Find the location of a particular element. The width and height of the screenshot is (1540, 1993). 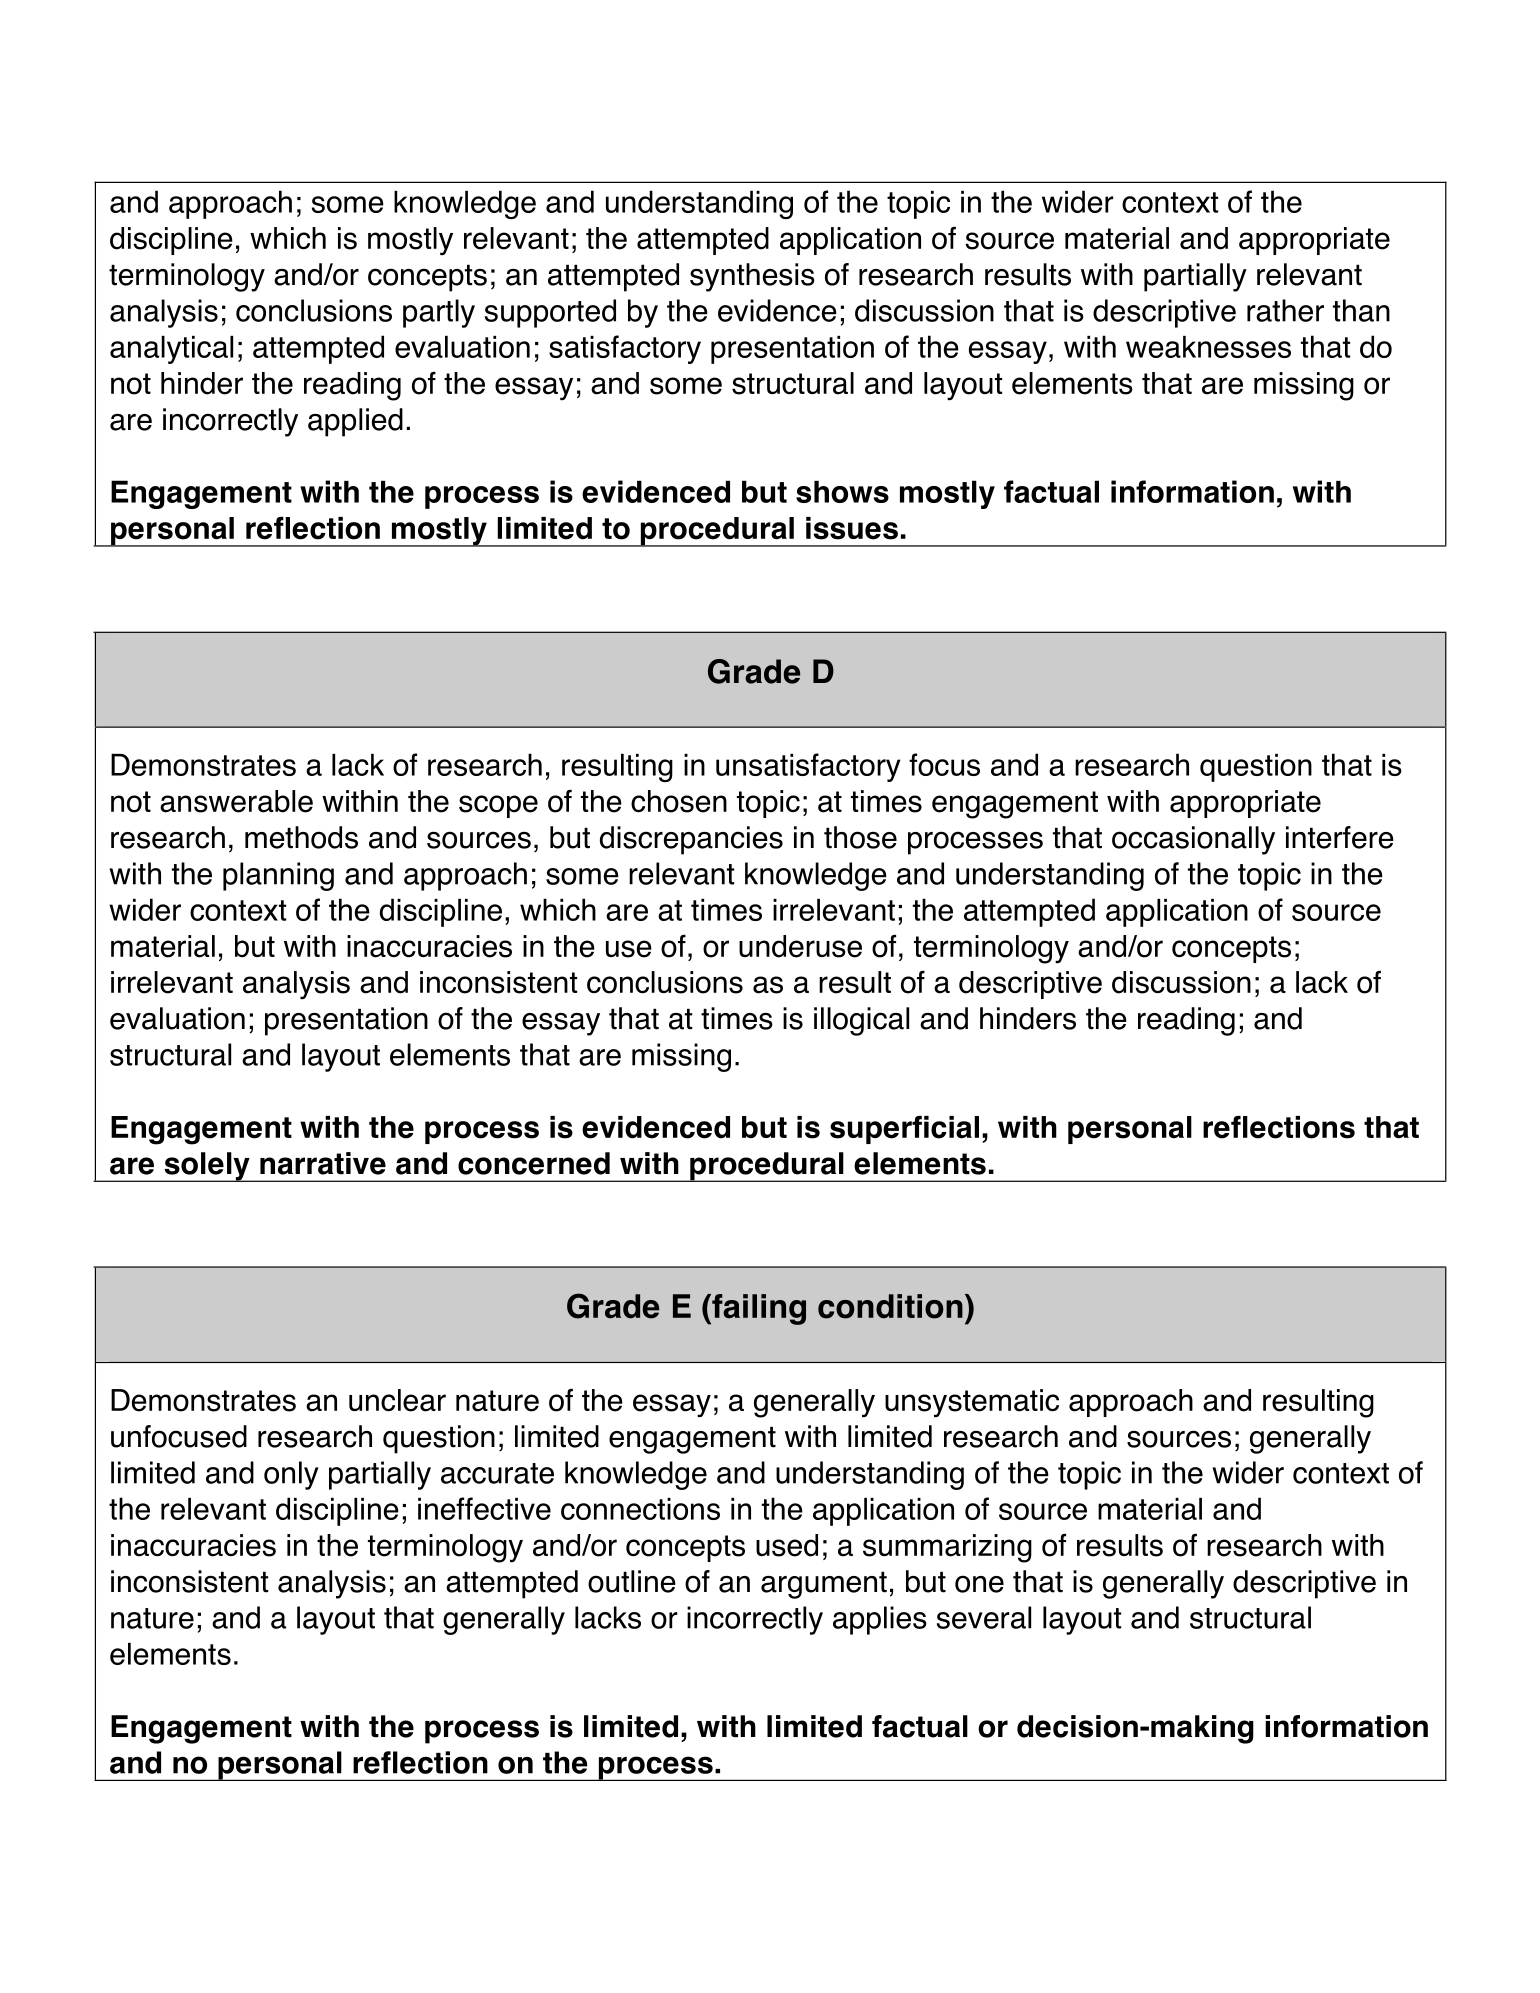

weaknesses is located at coordinates (1208, 347).
